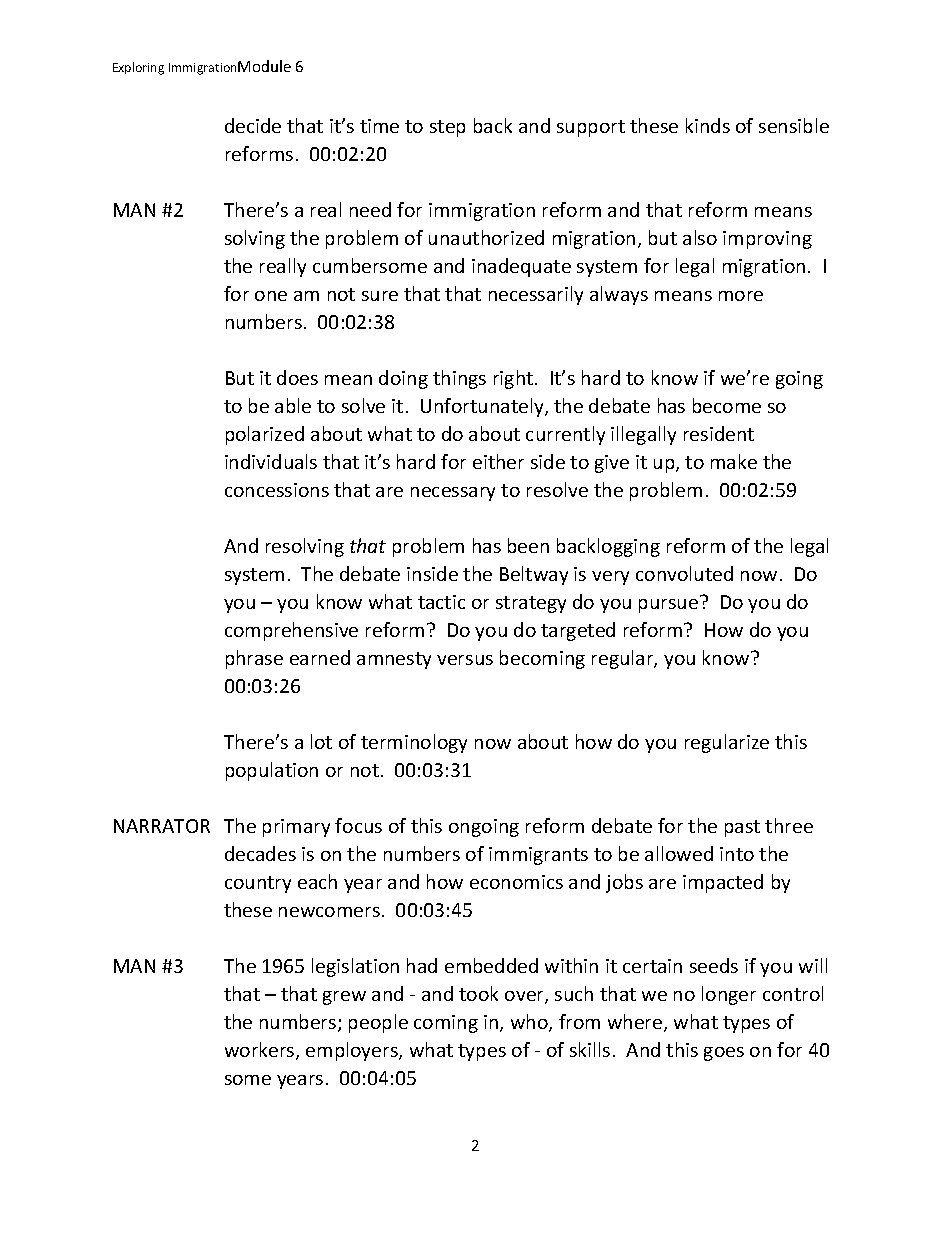 This page has width=952, height=1233. I want to click on decide, so click(253, 125).
